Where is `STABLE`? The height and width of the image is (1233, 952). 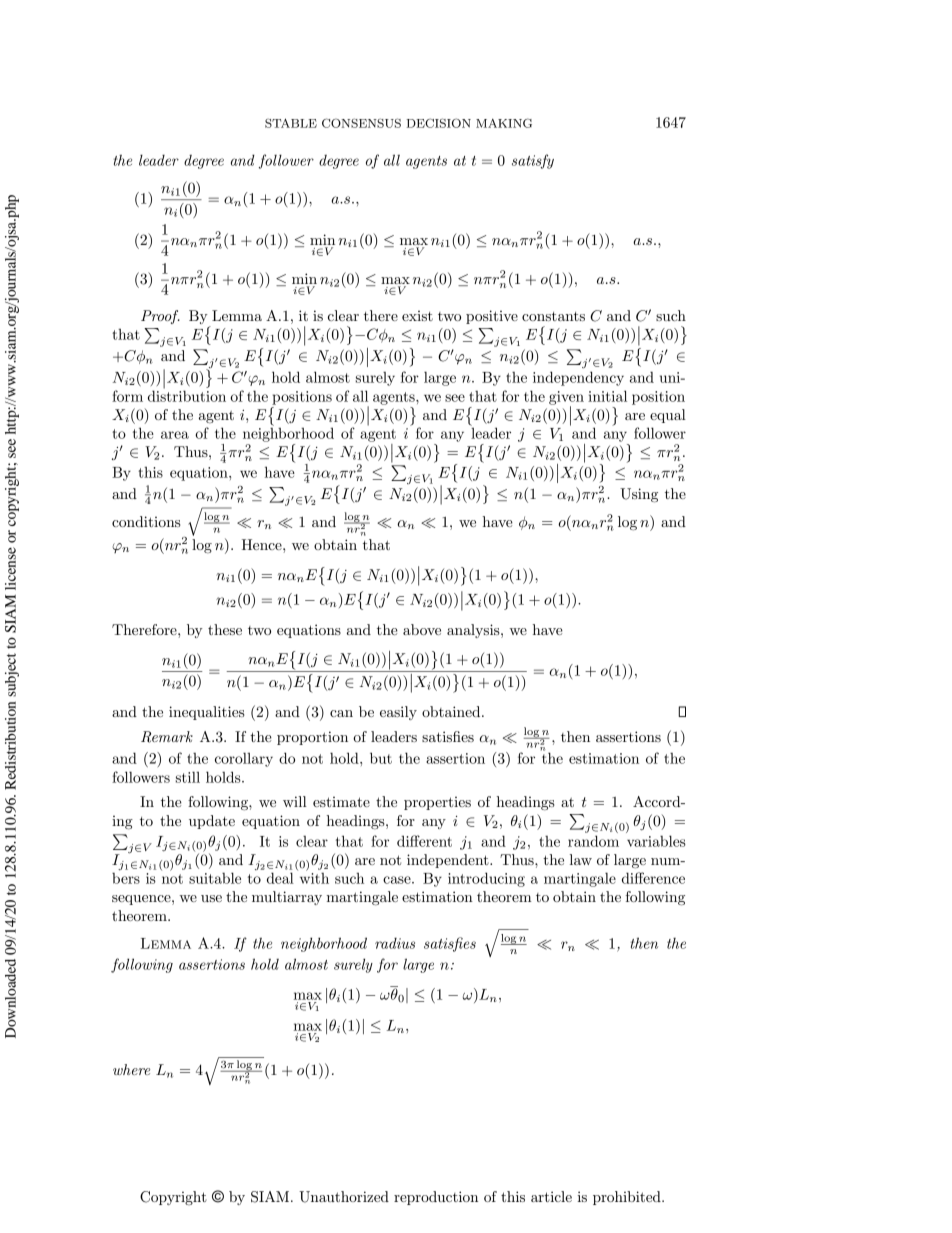 STABLE is located at coordinates (291, 123).
